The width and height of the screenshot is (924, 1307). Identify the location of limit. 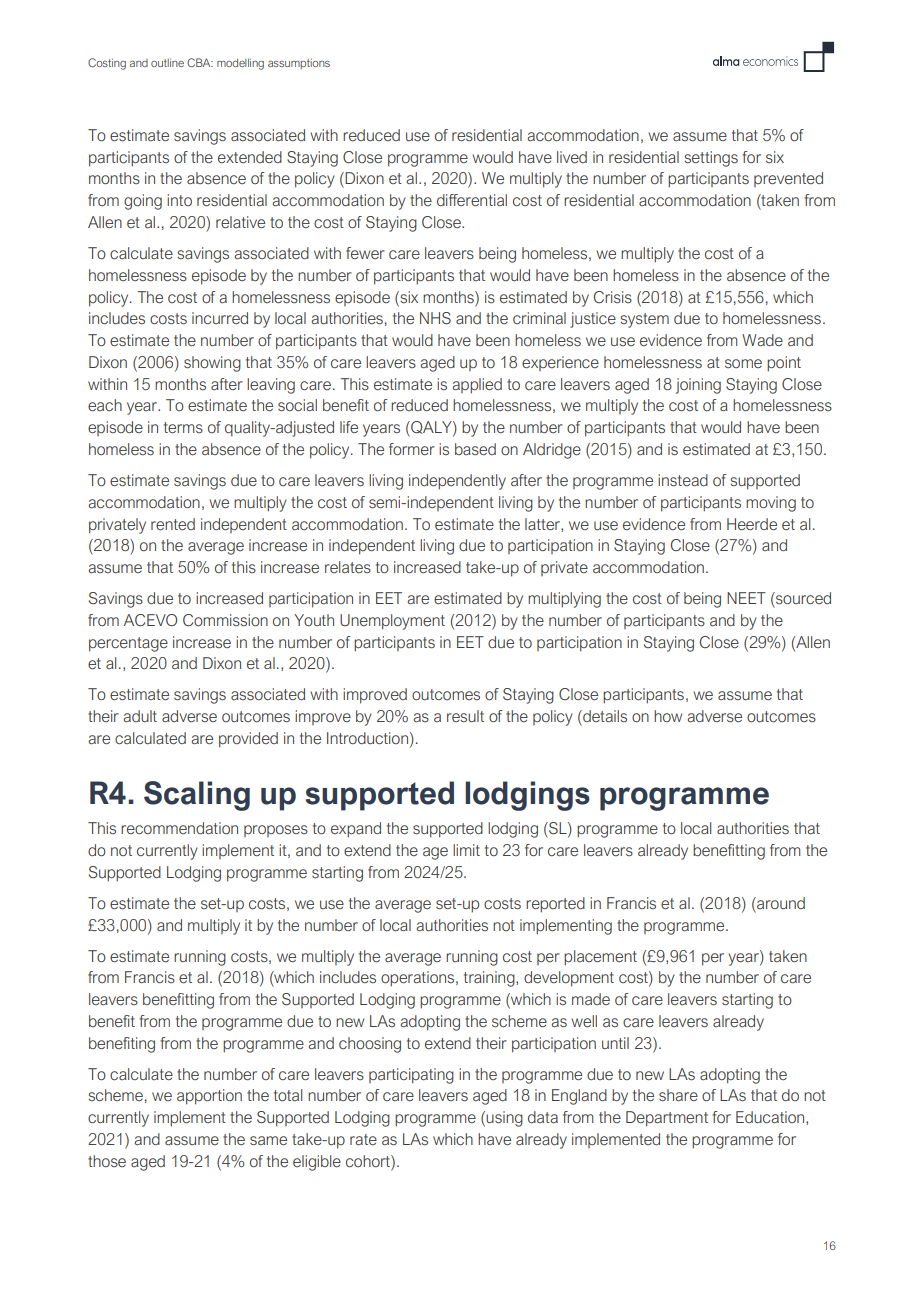
(466, 850).
